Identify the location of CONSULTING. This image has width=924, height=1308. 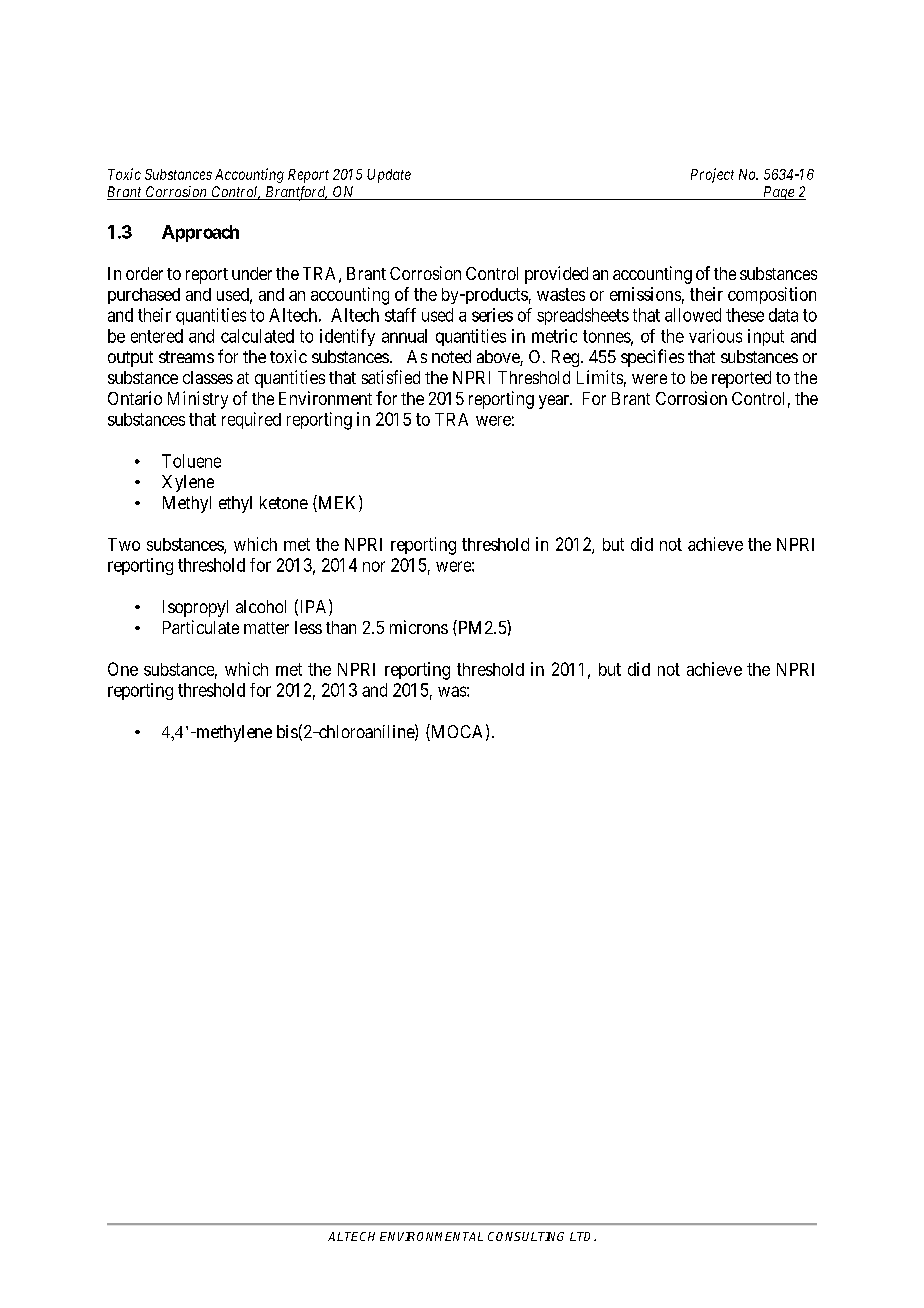
(526, 1236).
